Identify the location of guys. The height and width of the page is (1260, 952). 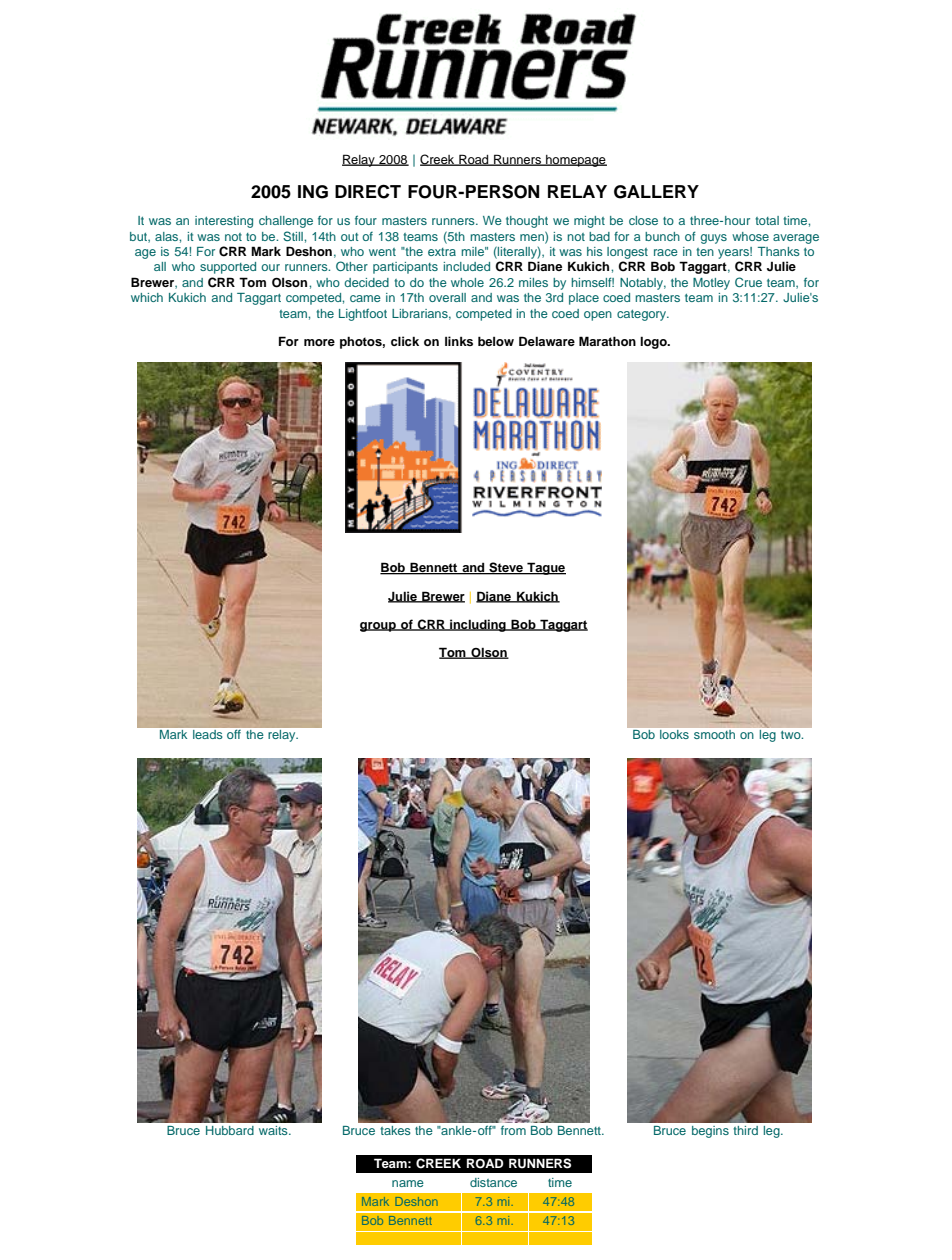
(714, 239).
